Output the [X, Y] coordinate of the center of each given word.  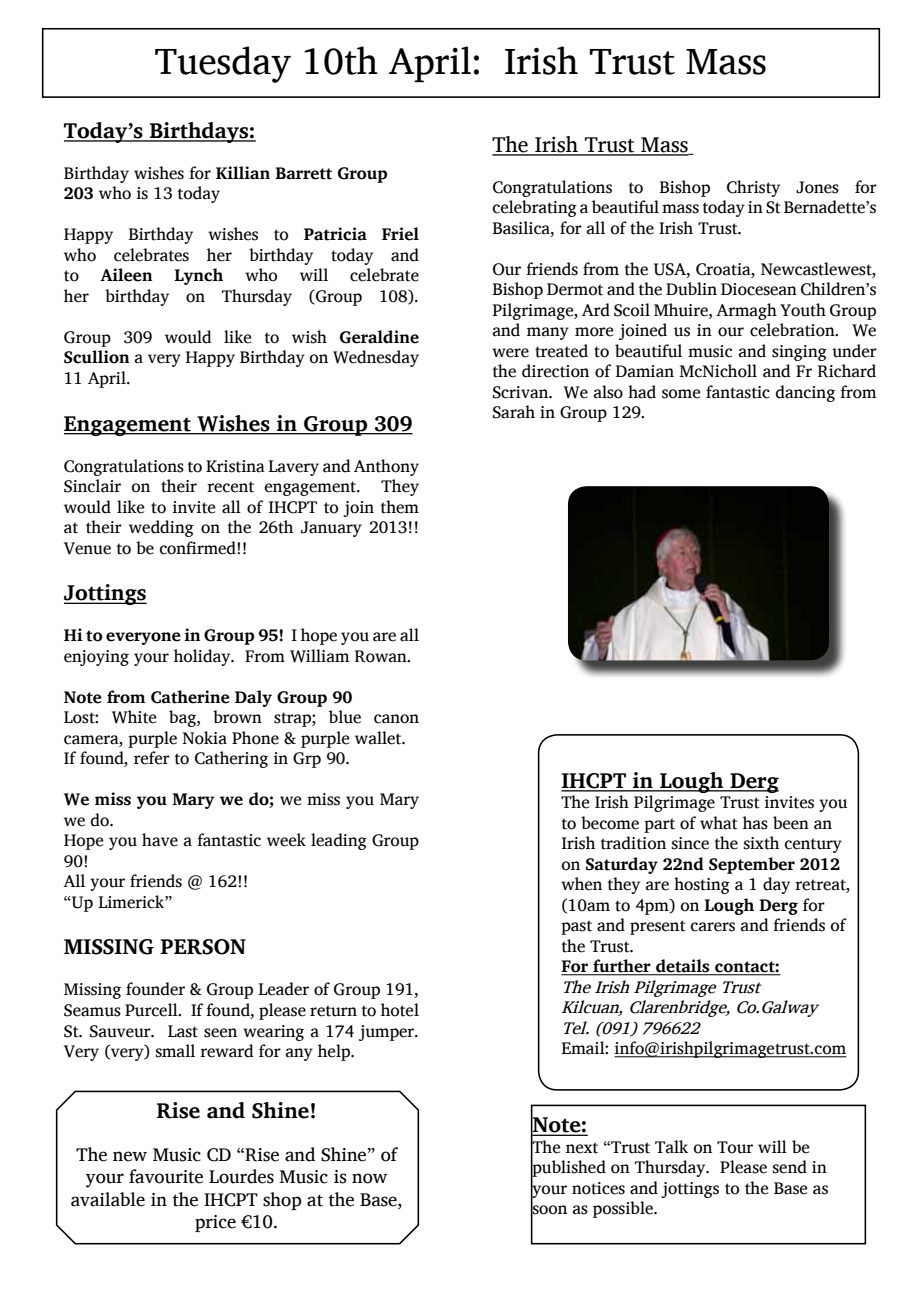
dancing [805, 393]
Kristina [235, 466]
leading [339, 841]
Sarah [514, 412]
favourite [166, 1176]
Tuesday [223, 64]
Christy [753, 188]
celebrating [535, 208]
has [755, 823]
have [160, 840]
